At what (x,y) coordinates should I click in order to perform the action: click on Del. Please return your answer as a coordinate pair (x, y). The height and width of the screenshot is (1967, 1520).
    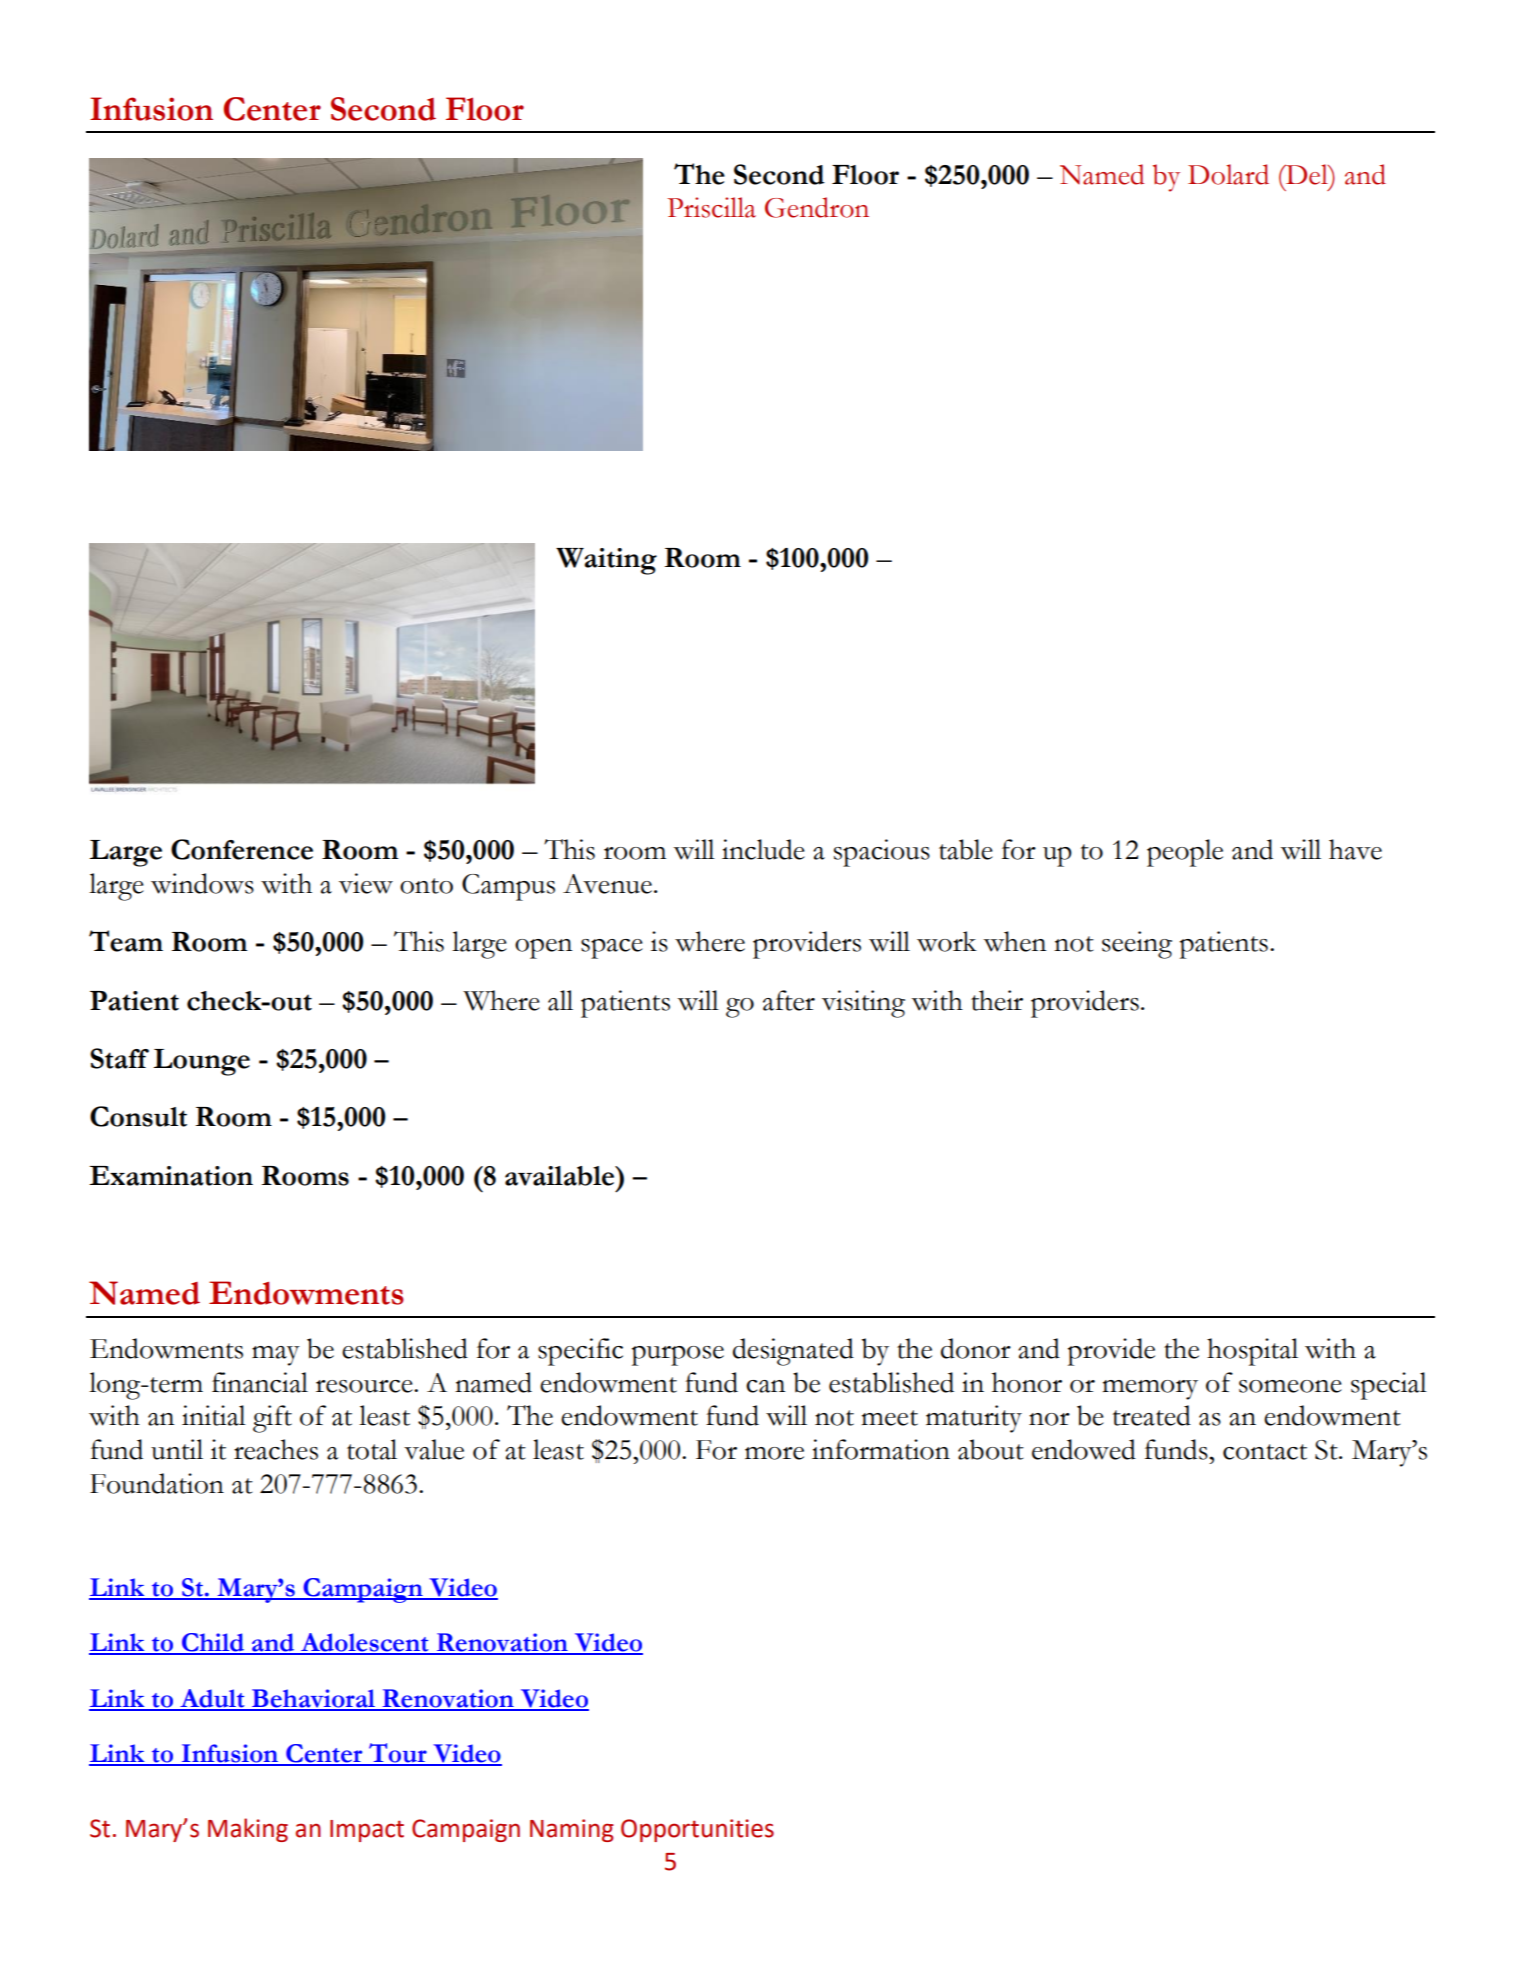
    Looking at the image, I should click on (1307, 174).
